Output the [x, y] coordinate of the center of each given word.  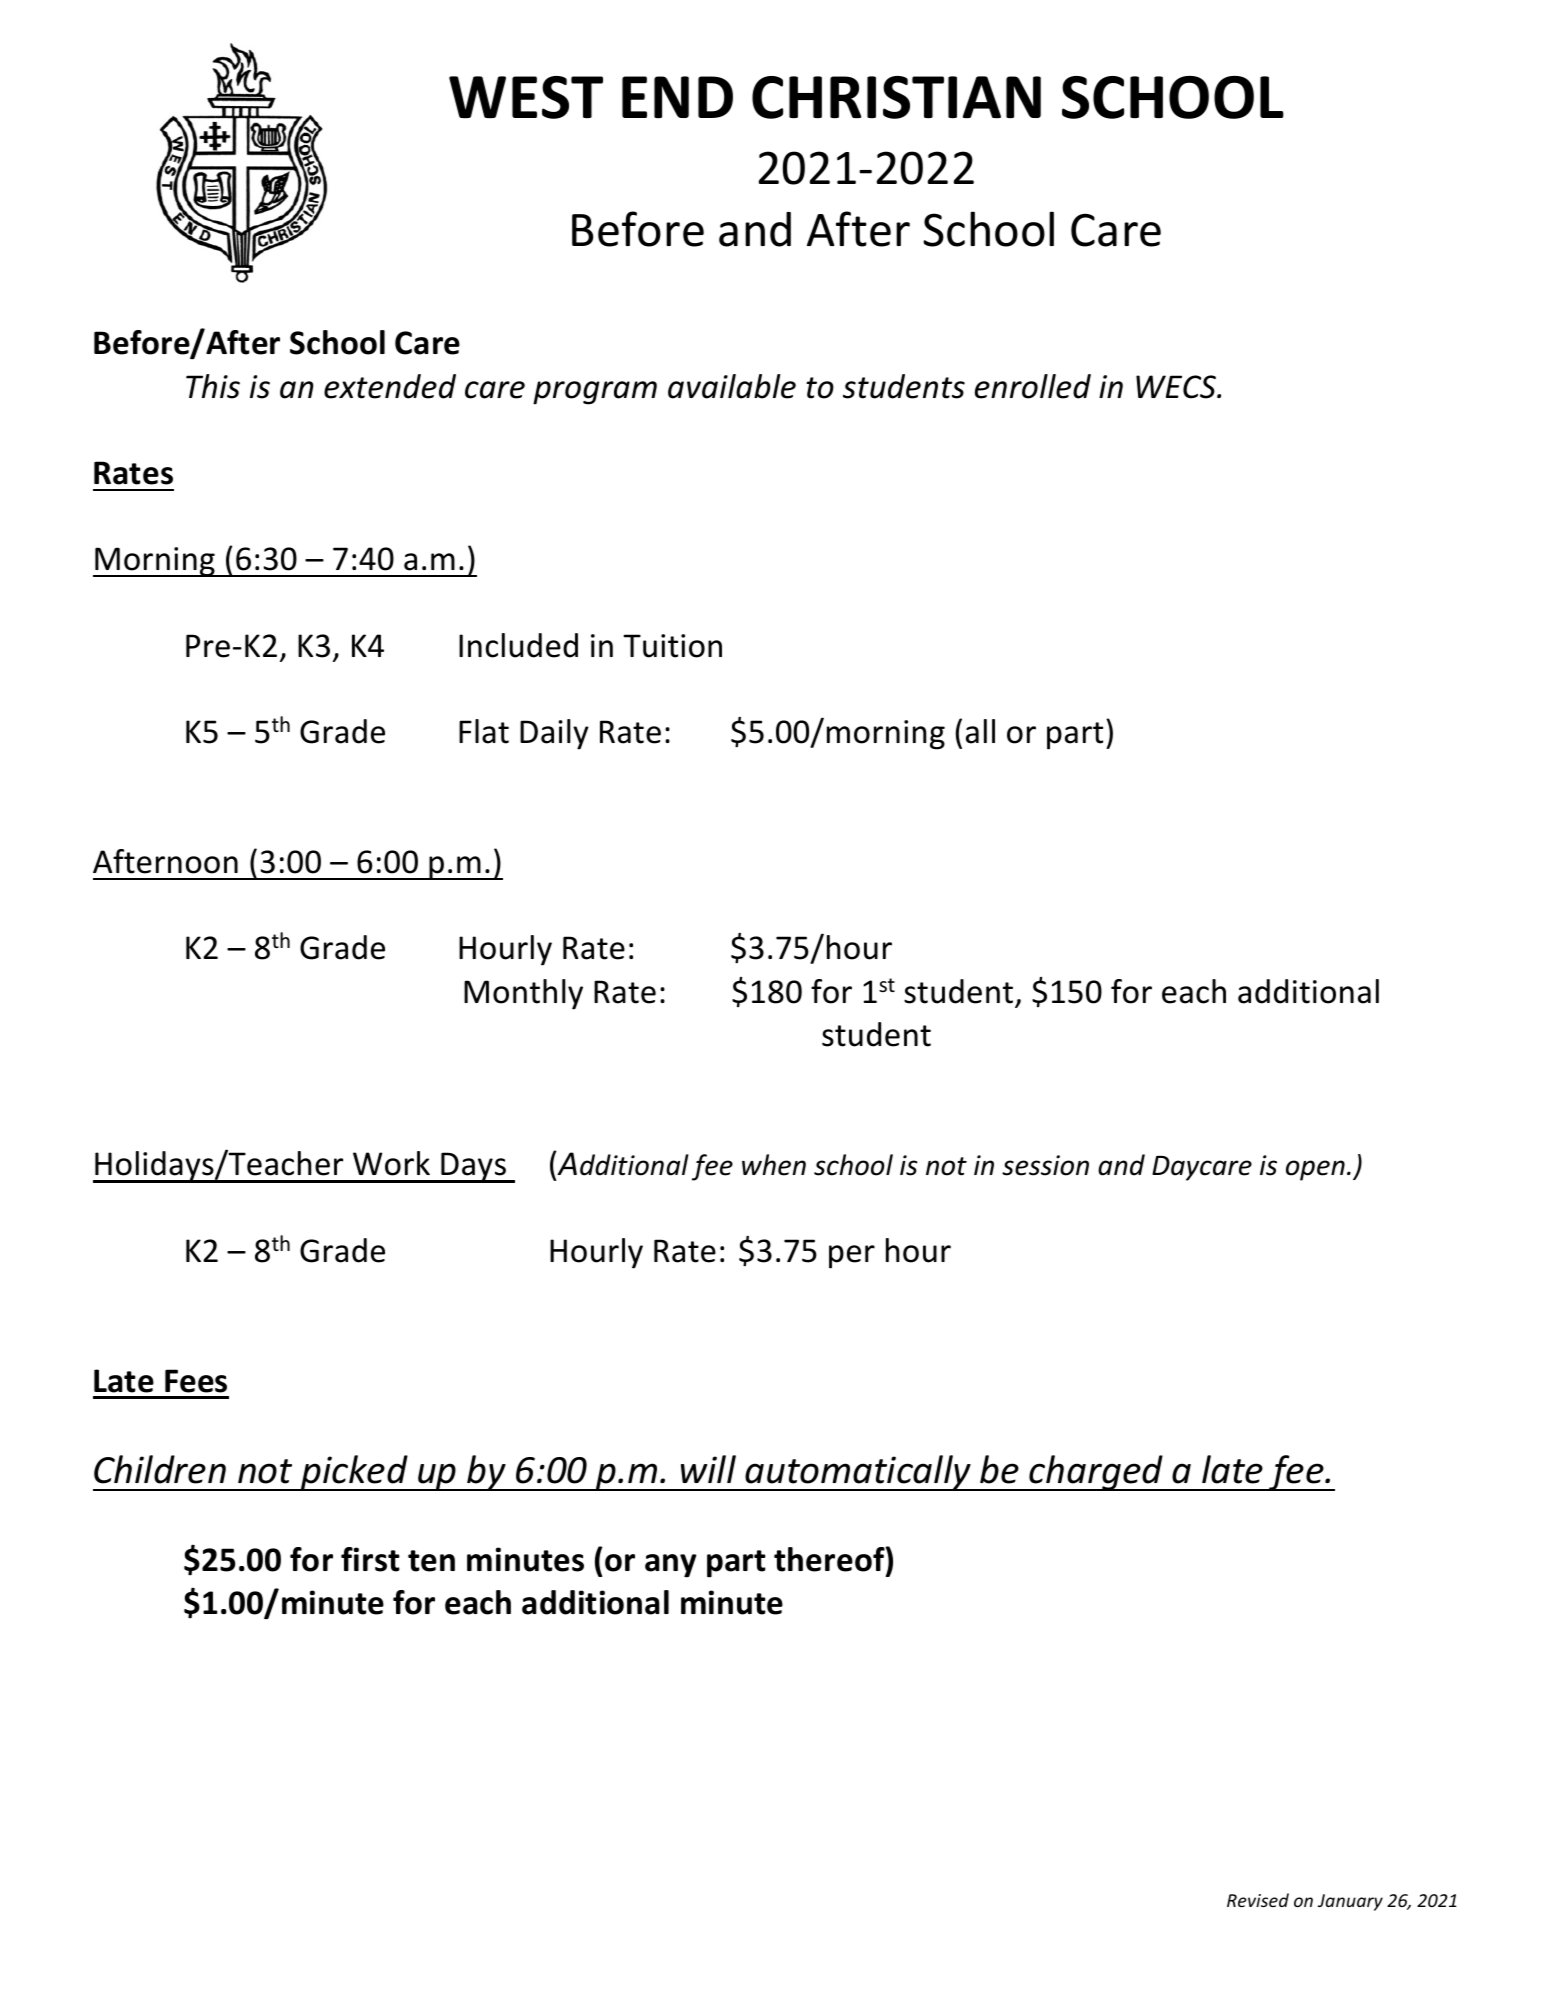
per [852, 1257]
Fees [196, 1381]
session [1045, 1165]
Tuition [672, 646]
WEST [526, 97]
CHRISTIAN [896, 97]
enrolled [1033, 386]
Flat [484, 731]
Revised [1258, 1900]
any [671, 1566]
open [1315, 1170]
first [370, 1559]
